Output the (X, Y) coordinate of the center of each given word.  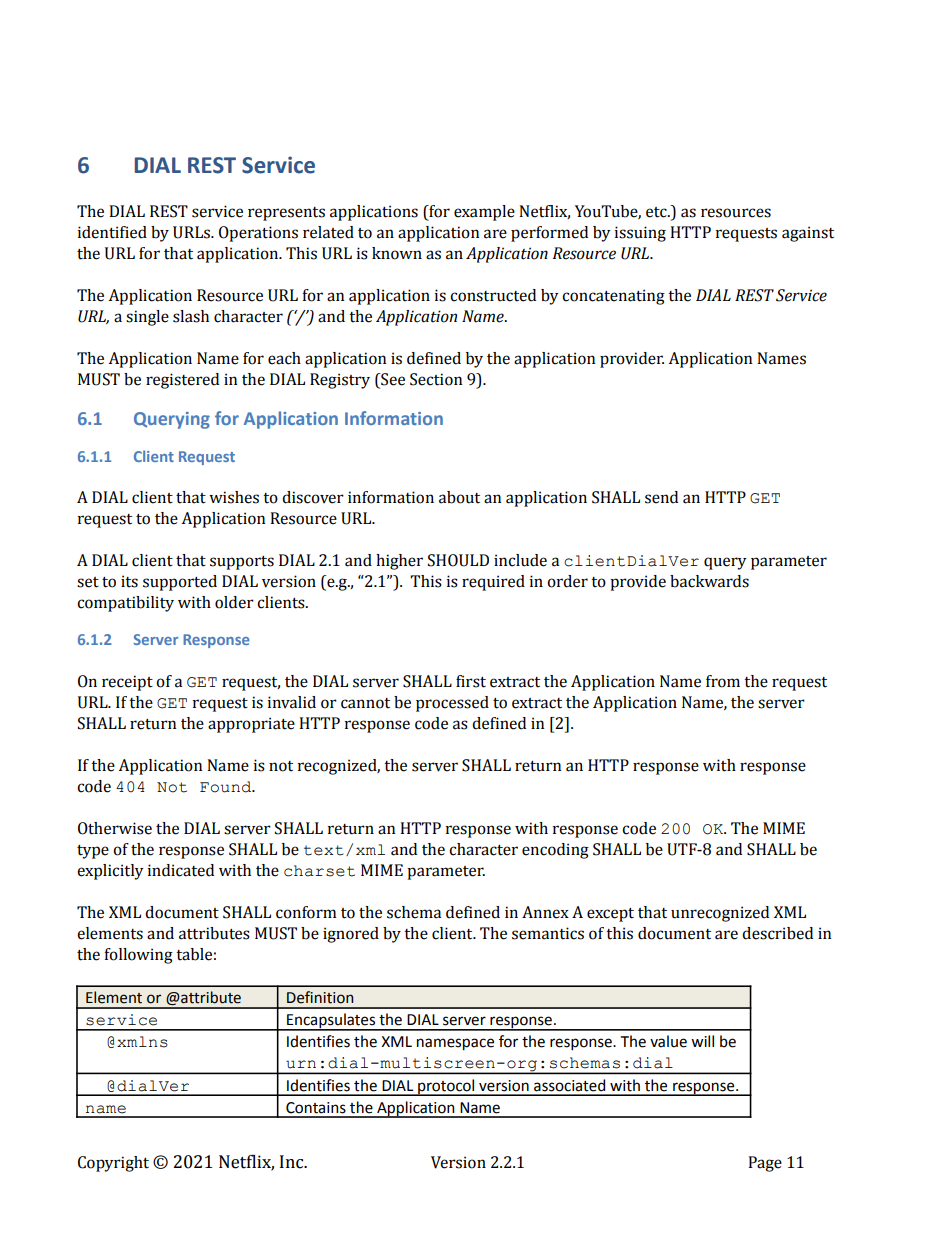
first (471, 681)
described (777, 933)
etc (657, 212)
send (661, 497)
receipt (127, 683)
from (723, 681)
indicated (181, 870)
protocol (446, 1087)
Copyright (113, 1164)
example (484, 213)
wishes (234, 497)
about (459, 497)
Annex (545, 912)
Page (765, 1164)
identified (112, 232)
